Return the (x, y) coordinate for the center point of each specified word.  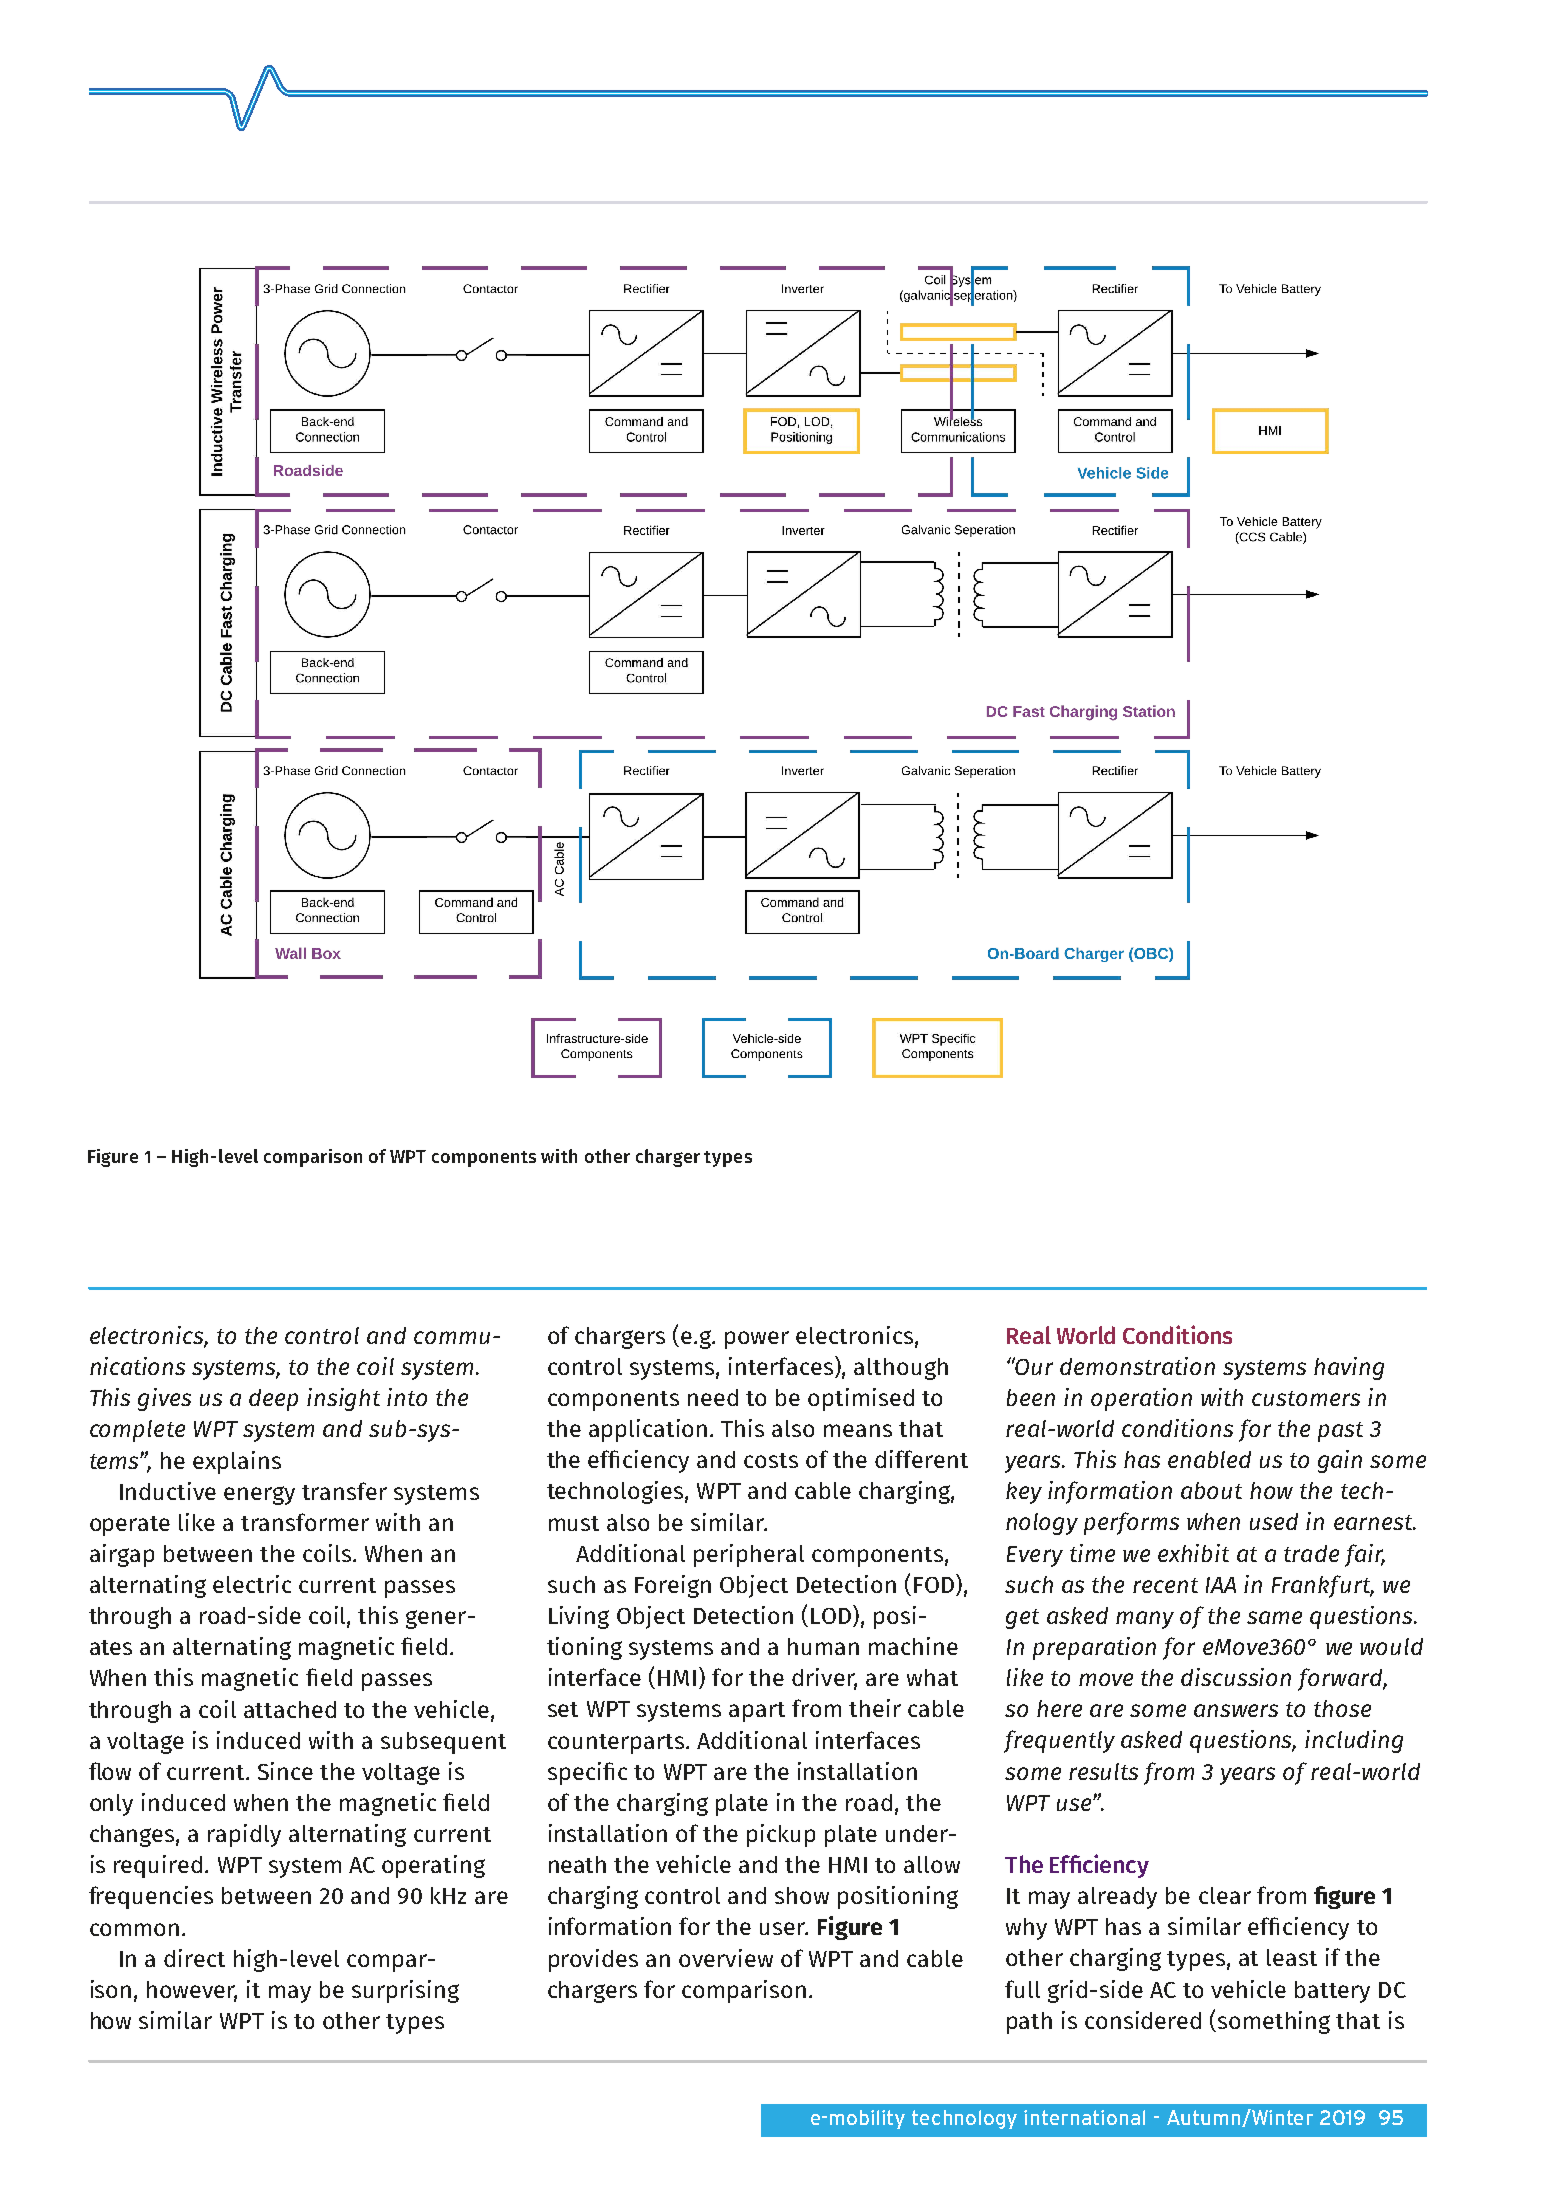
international (1084, 2117)
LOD (832, 1616)
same (1274, 1617)
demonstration (1137, 1366)
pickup (781, 1835)
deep (273, 1400)
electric (252, 1584)
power (757, 1340)
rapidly (244, 1835)
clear (1225, 1895)
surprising (405, 1991)
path (1029, 2023)
